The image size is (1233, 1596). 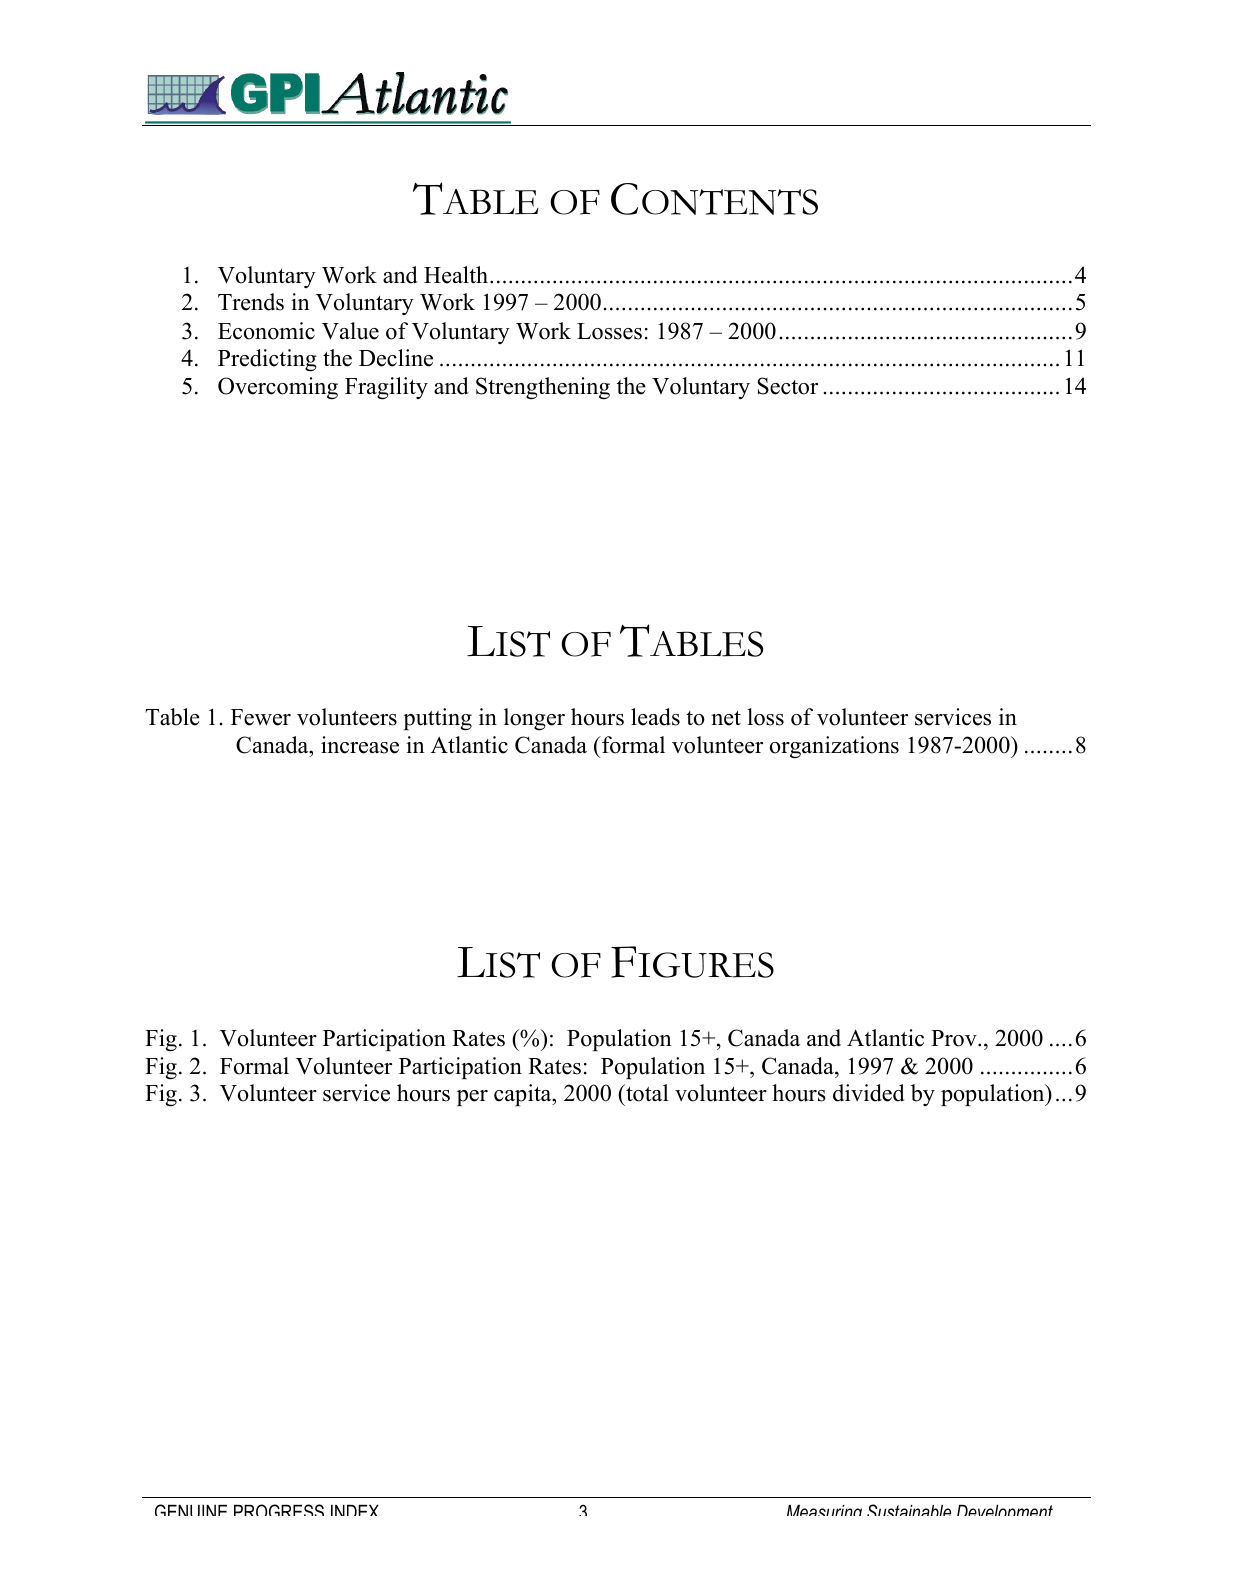 I want to click on divided, so click(x=869, y=1093).
